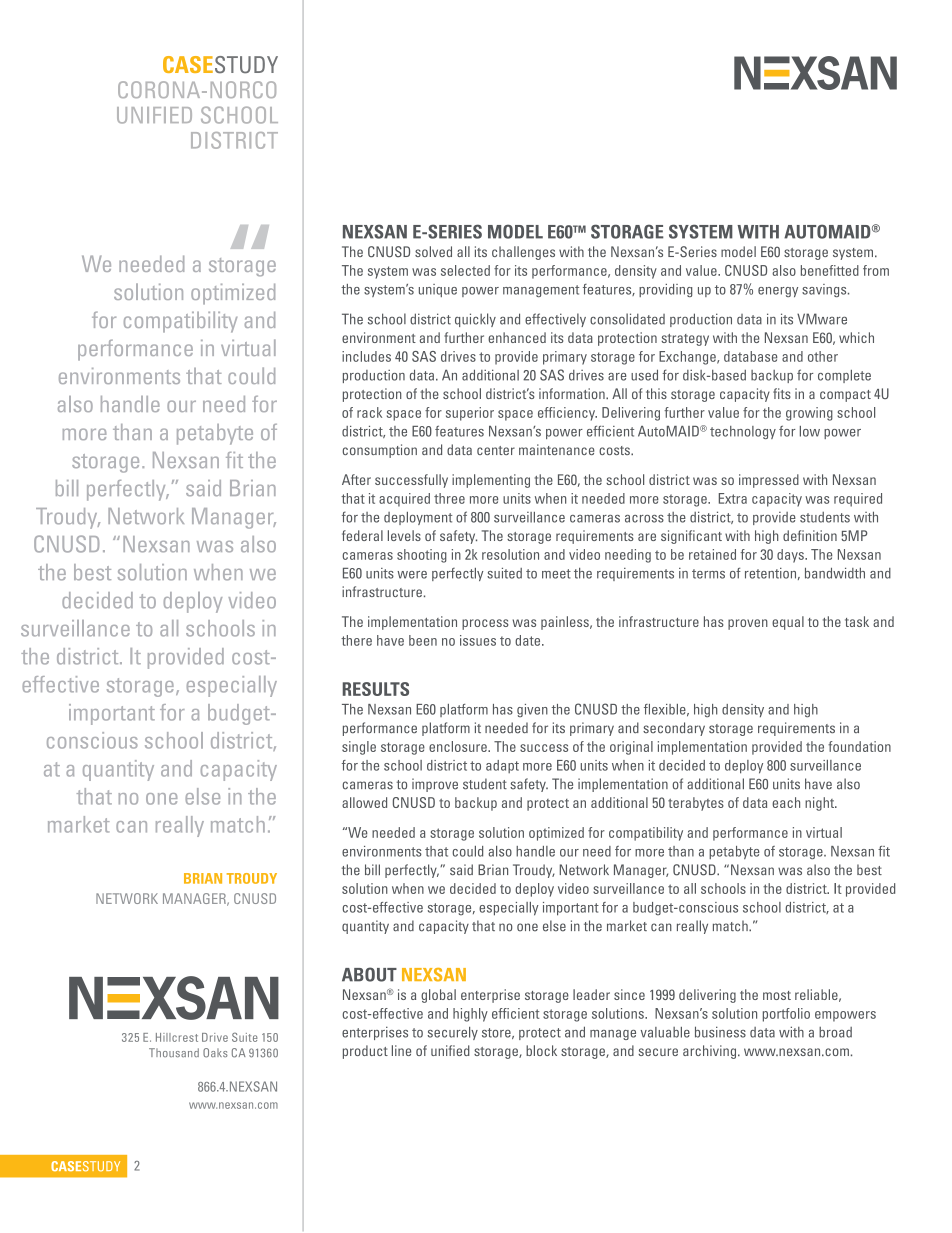 Image resolution: width=952 pixels, height=1233 pixels. I want to click on improve, so click(435, 785).
